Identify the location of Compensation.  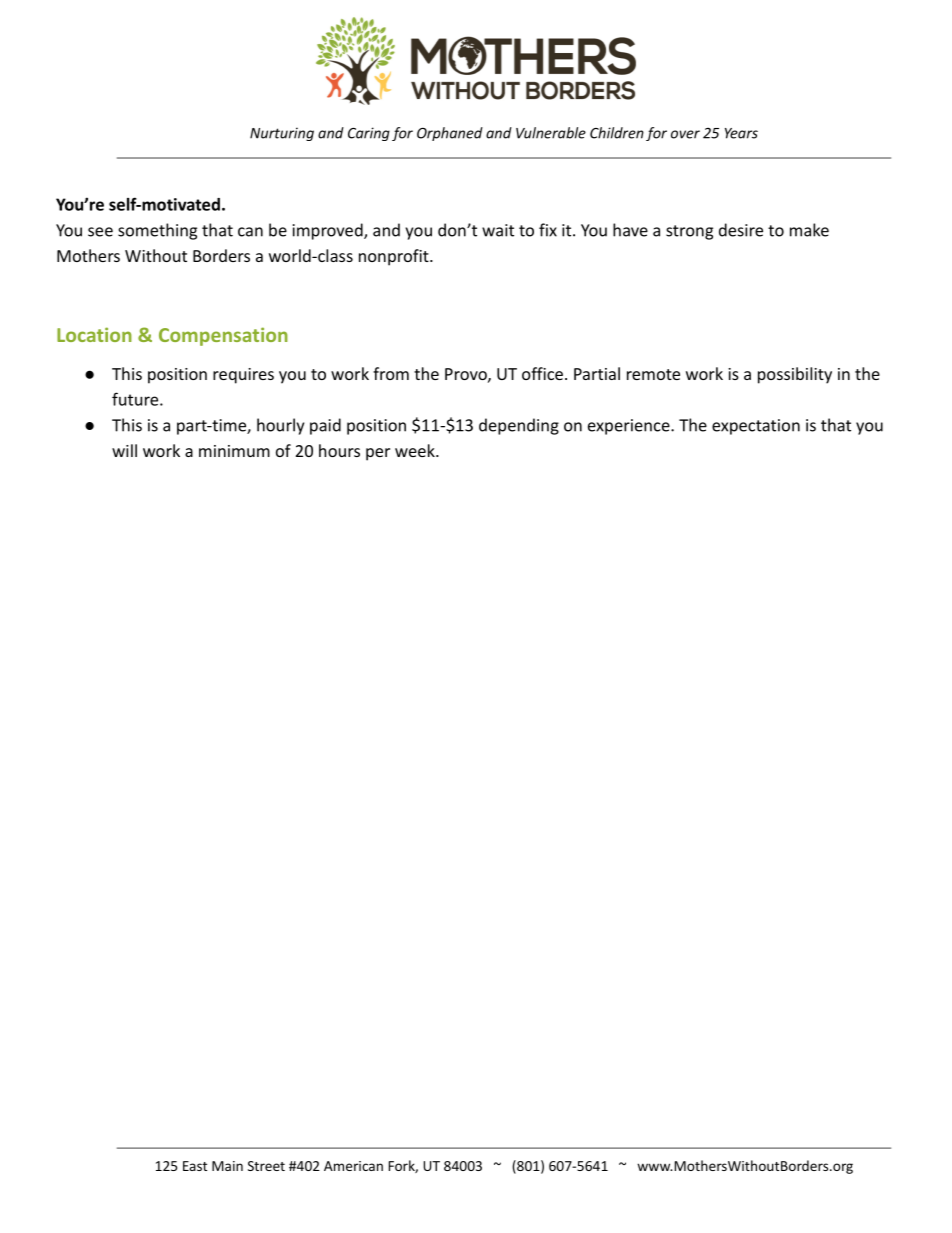
(223, 336).
